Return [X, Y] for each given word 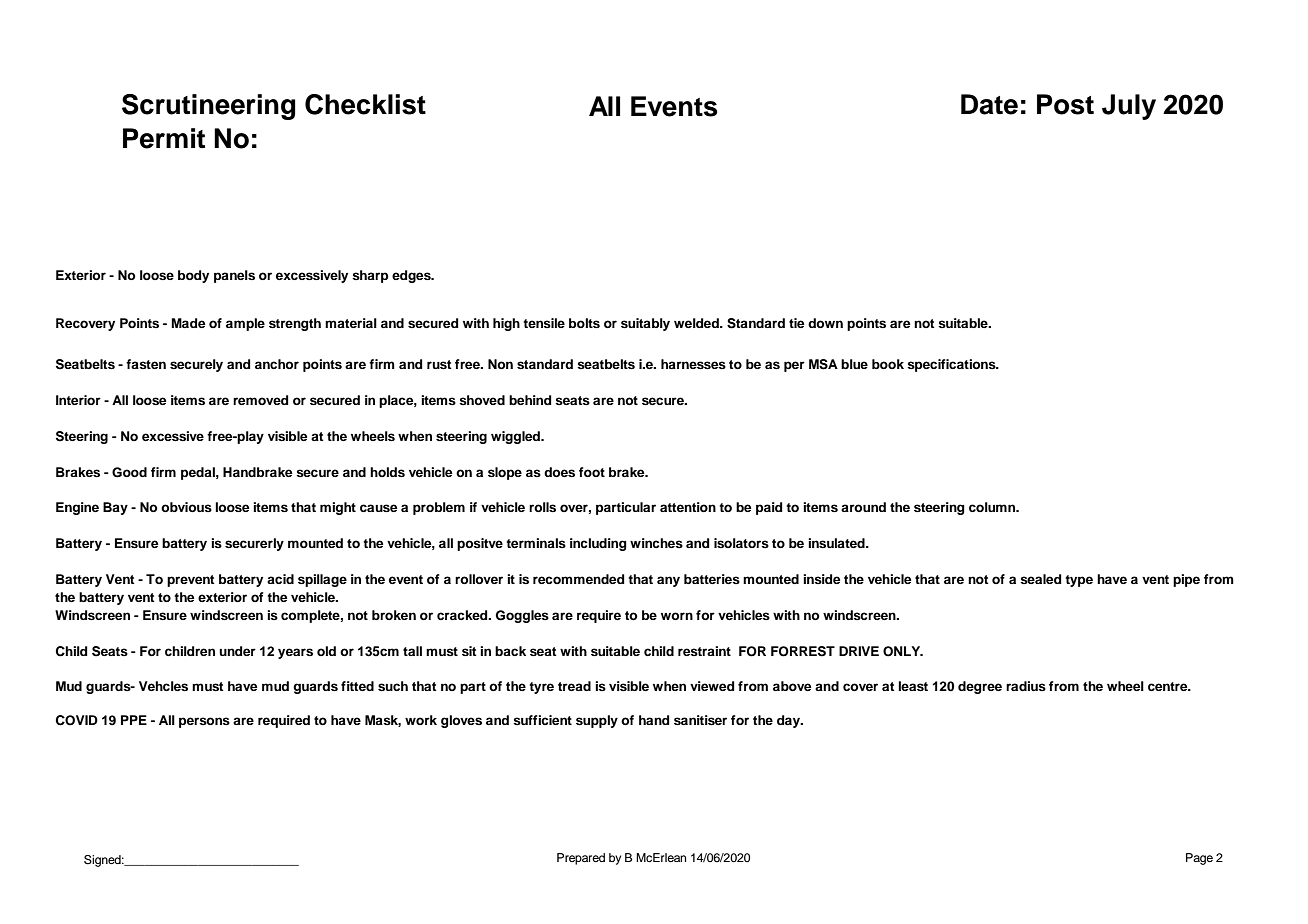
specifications [952, 365]
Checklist [365, 104]
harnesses [693, 364]
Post [1065, 104]
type [1079, 581]
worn [677, 616]
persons [204, 722]
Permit [164, 138]
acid [280, 579]
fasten [146, 364]
